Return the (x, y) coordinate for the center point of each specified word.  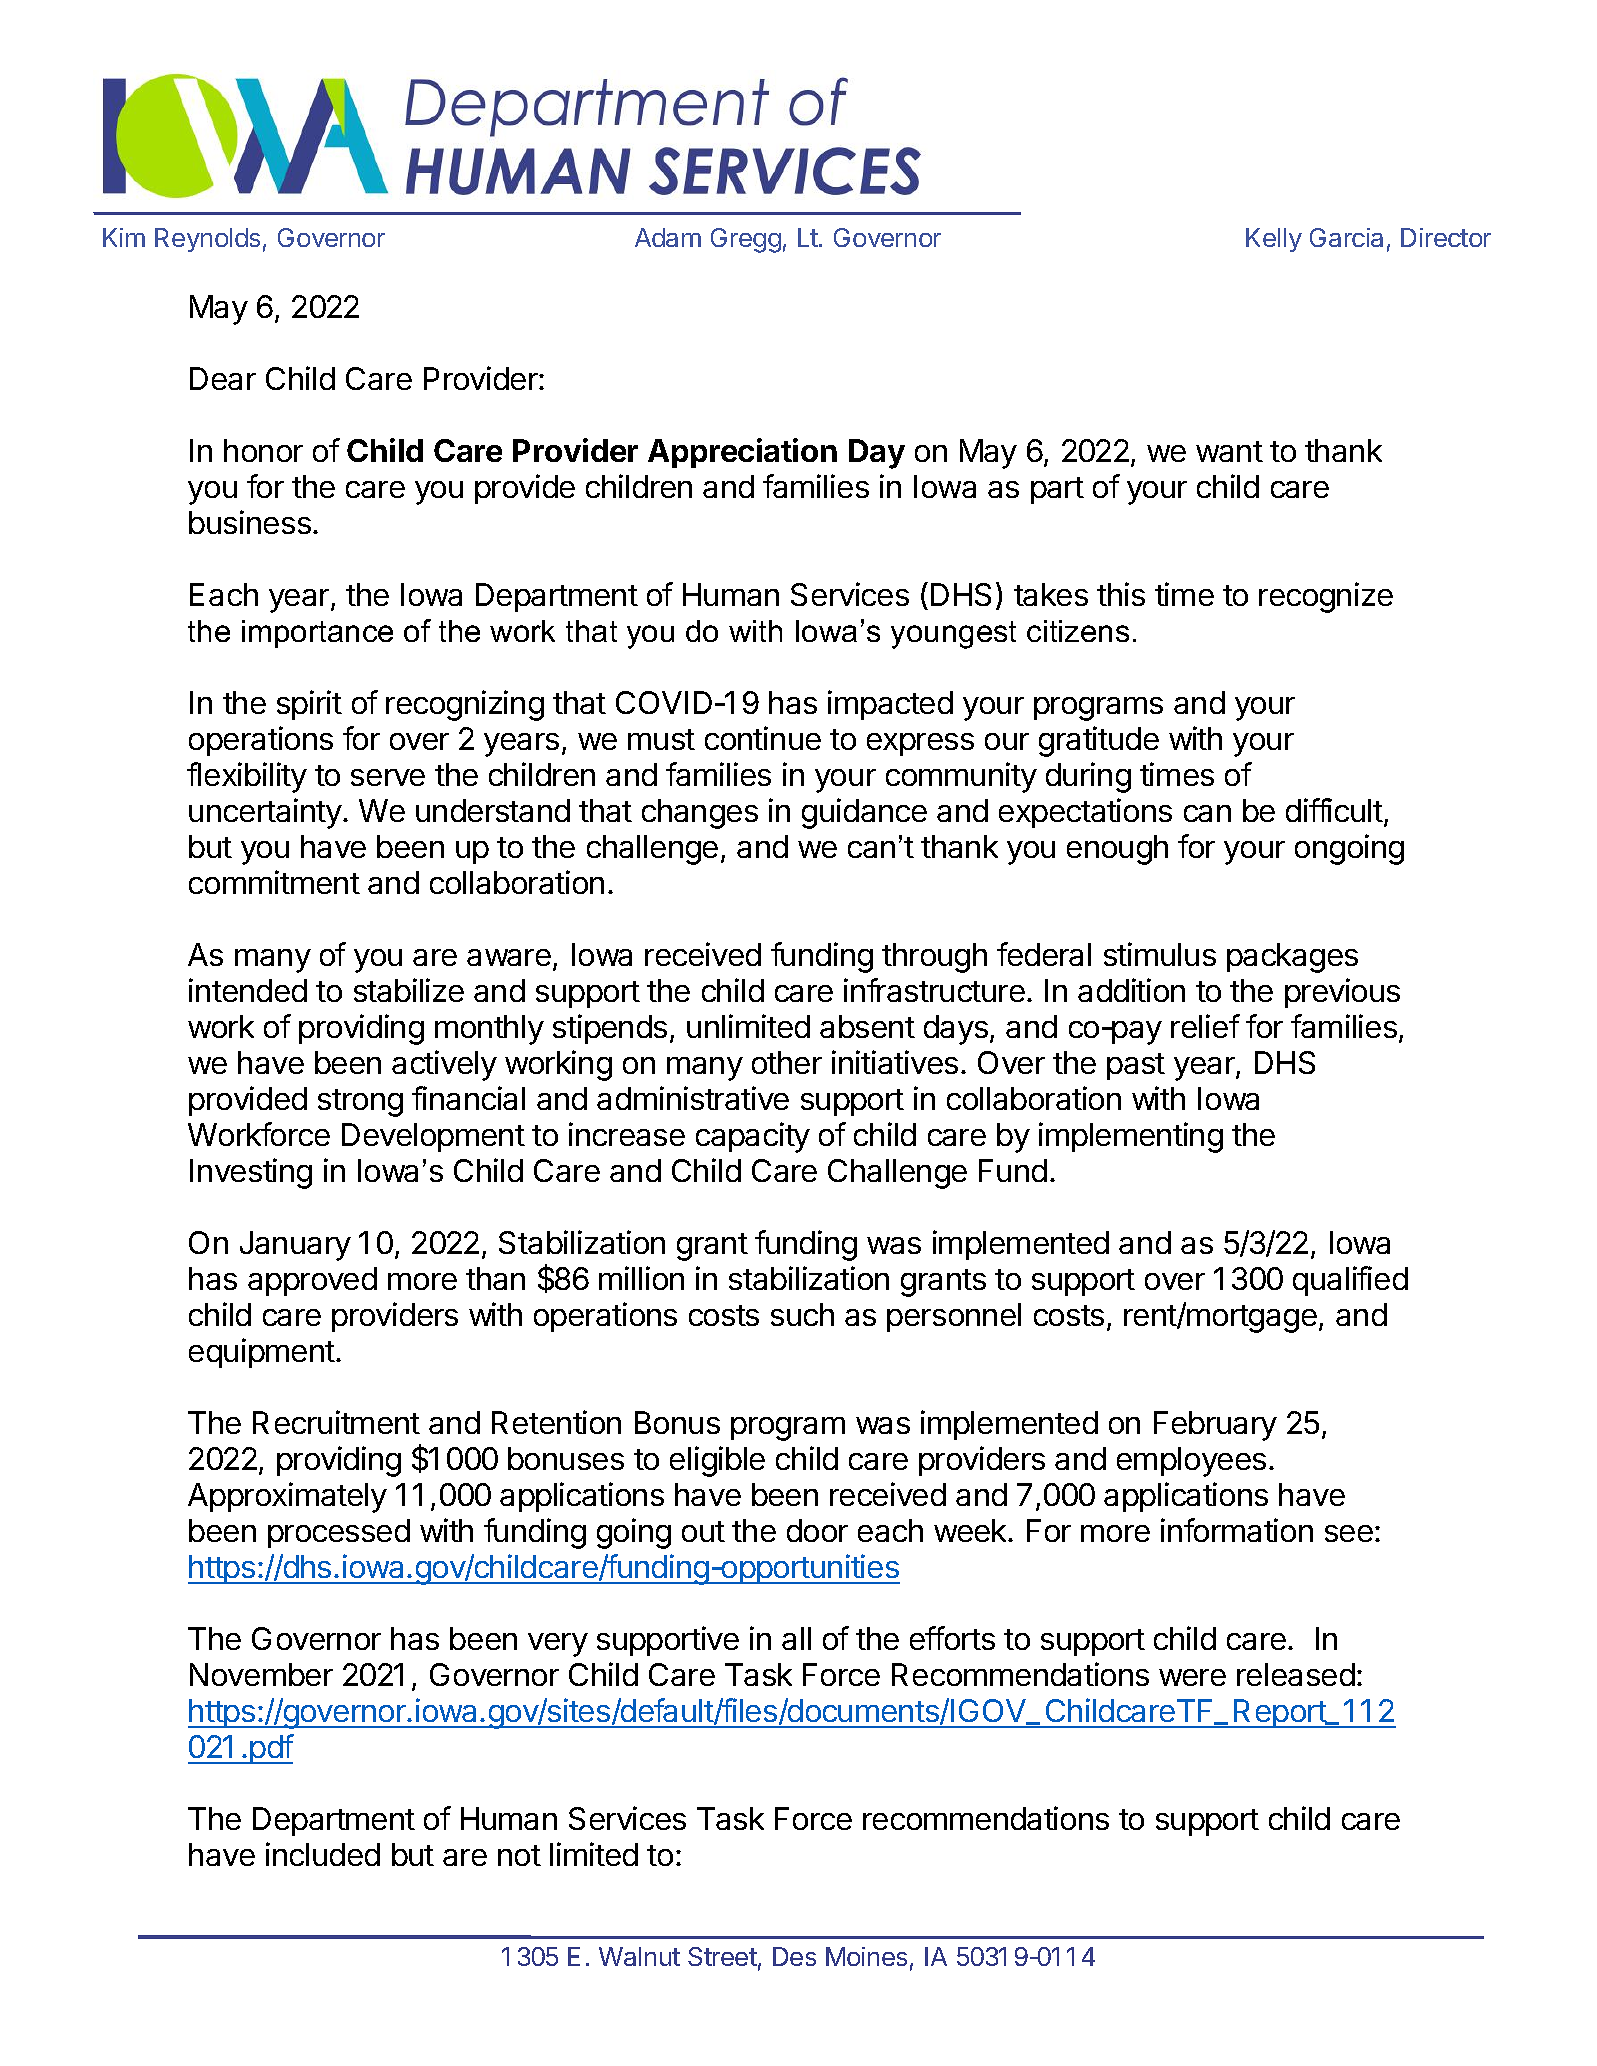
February (1215, 1426)
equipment (262, 1353)
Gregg (746, 240)
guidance (864, 813)
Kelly (1274, 240)
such (802, 1314)
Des (794, 1956)
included (323, 1854)
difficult (1334, 810)
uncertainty (265, 813)
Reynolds (207, 240)
